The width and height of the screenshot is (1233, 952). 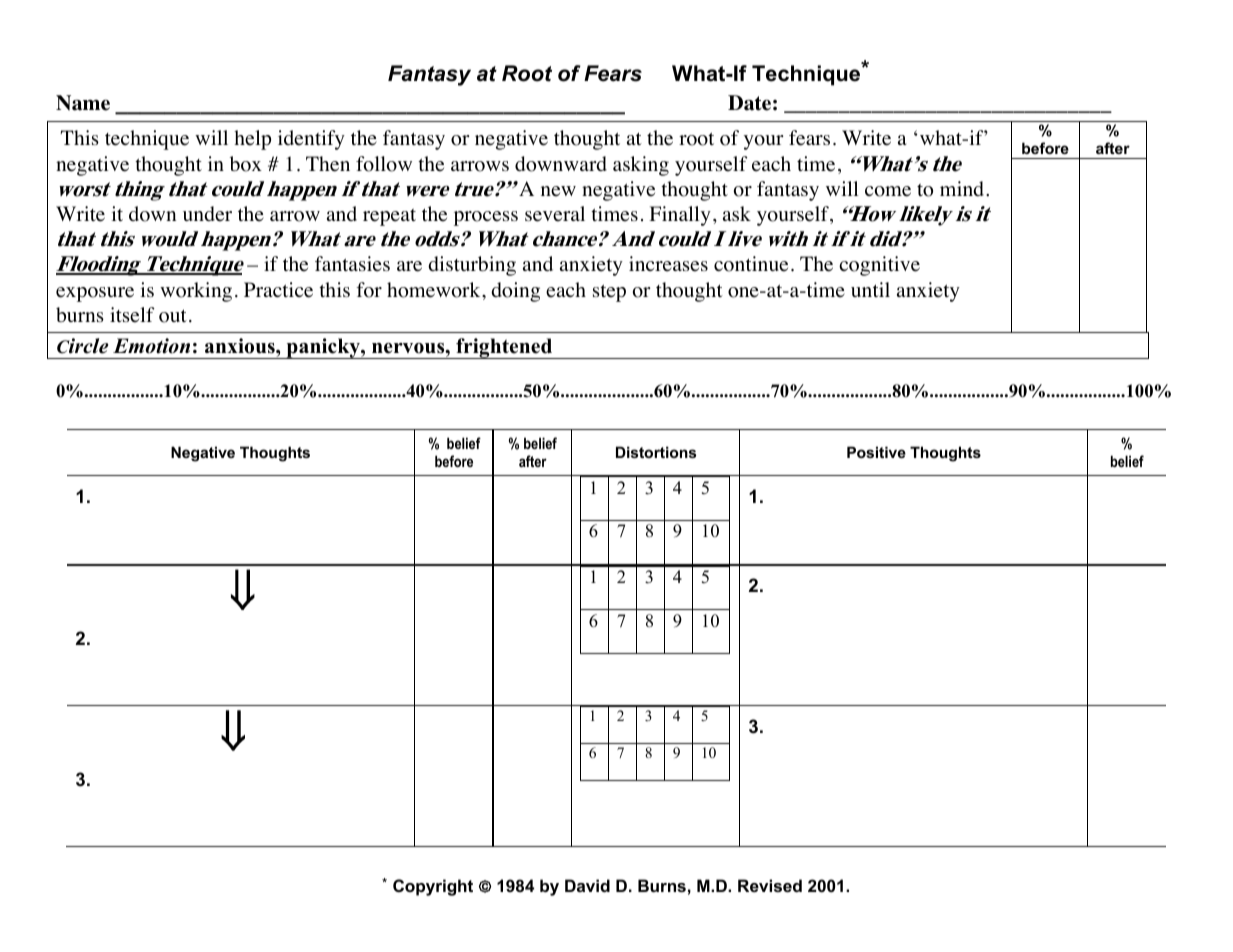 I want to click on Emotion, so click(x=151, y=346).
